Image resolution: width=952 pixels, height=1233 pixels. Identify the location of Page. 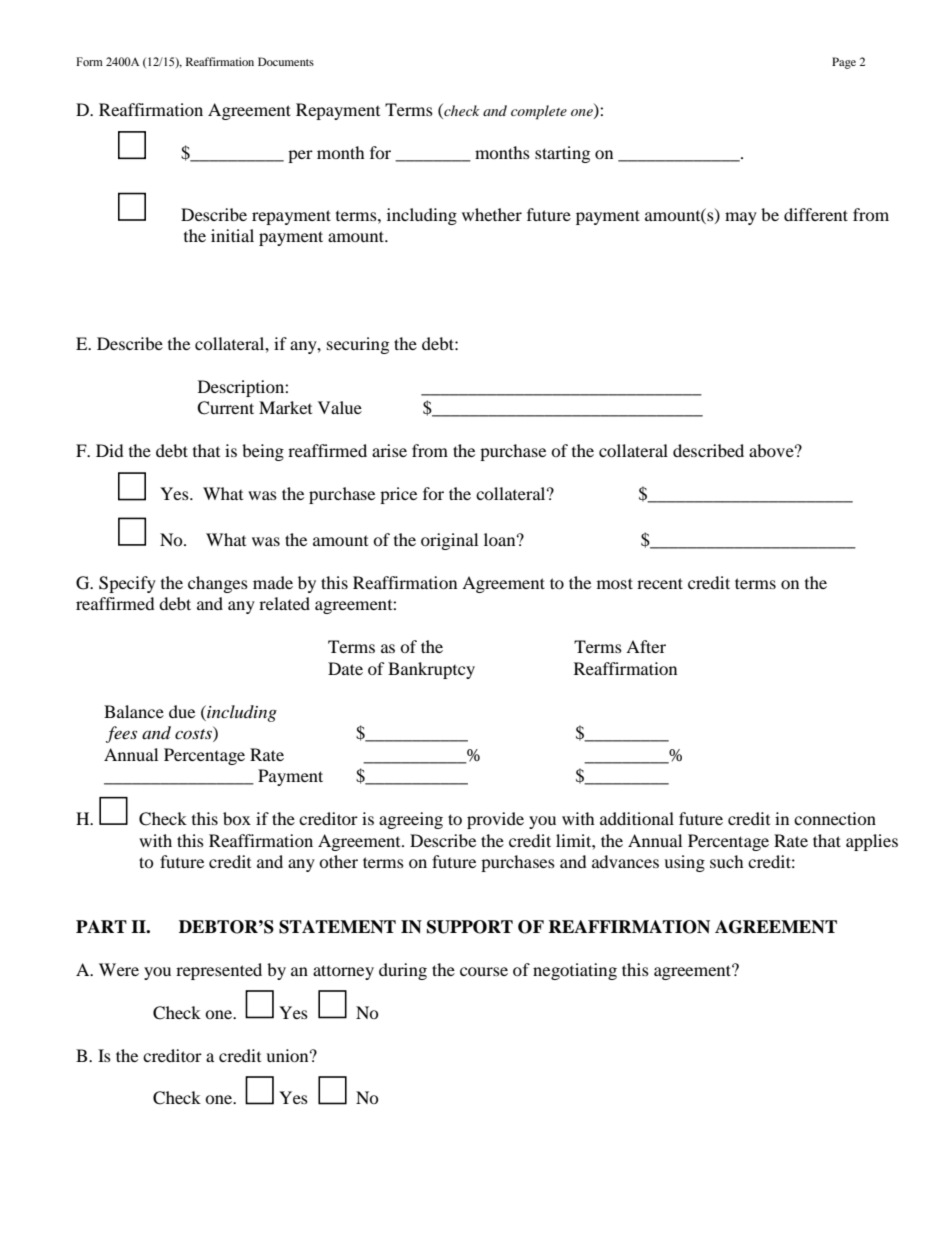
(844, 63).
